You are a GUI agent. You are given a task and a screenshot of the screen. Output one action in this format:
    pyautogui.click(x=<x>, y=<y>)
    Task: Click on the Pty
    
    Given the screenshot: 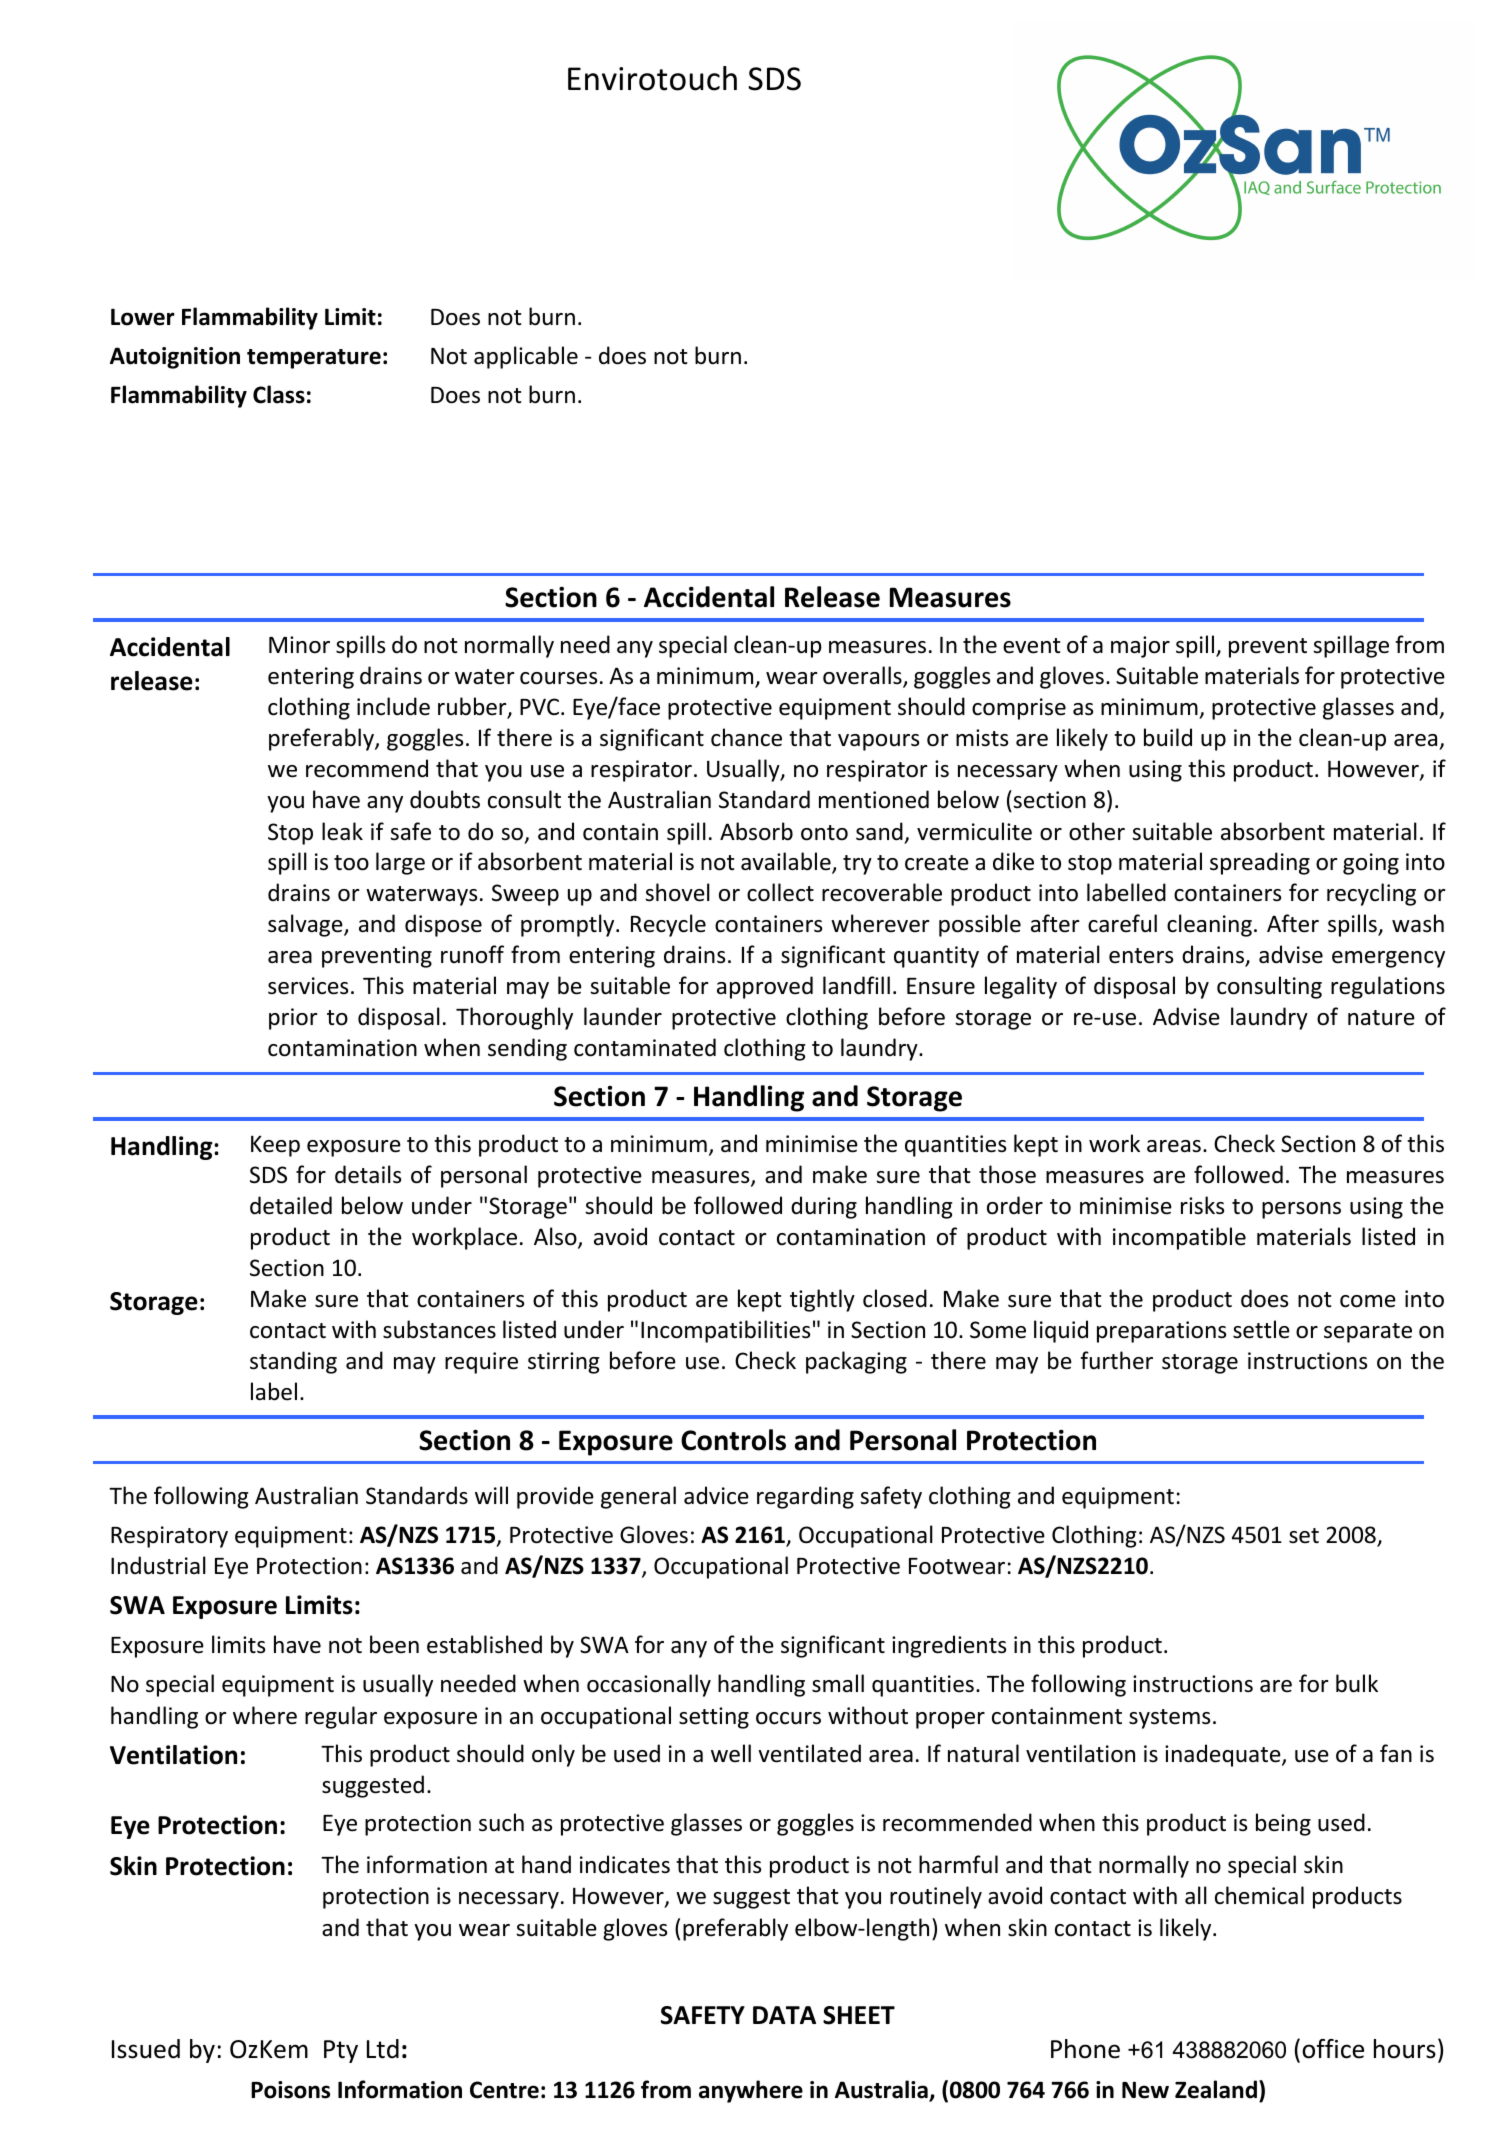 What is the action you would take?
    pyautogui.click(x=341, y=2051)
